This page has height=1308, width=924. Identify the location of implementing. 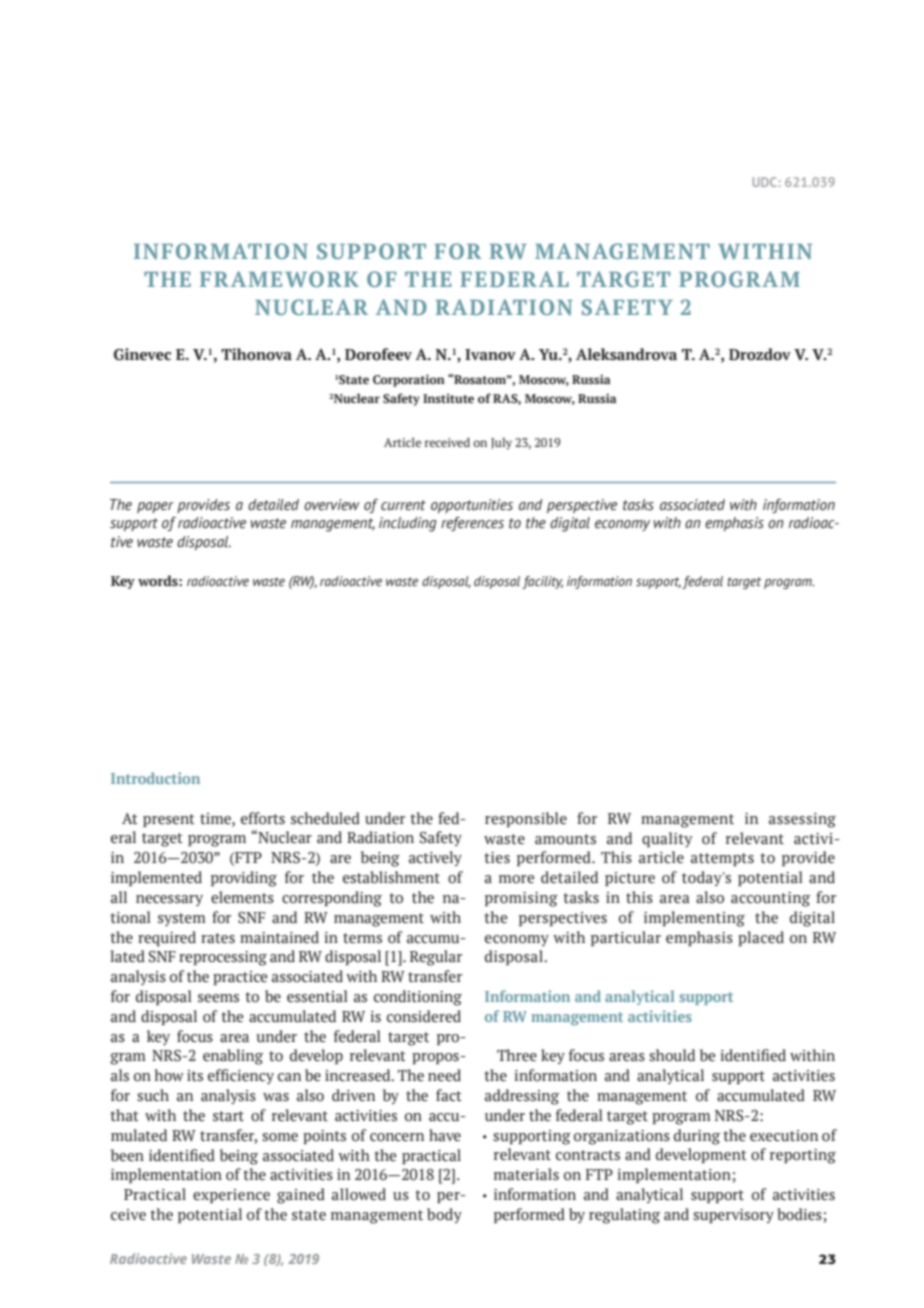
(694, 919).
